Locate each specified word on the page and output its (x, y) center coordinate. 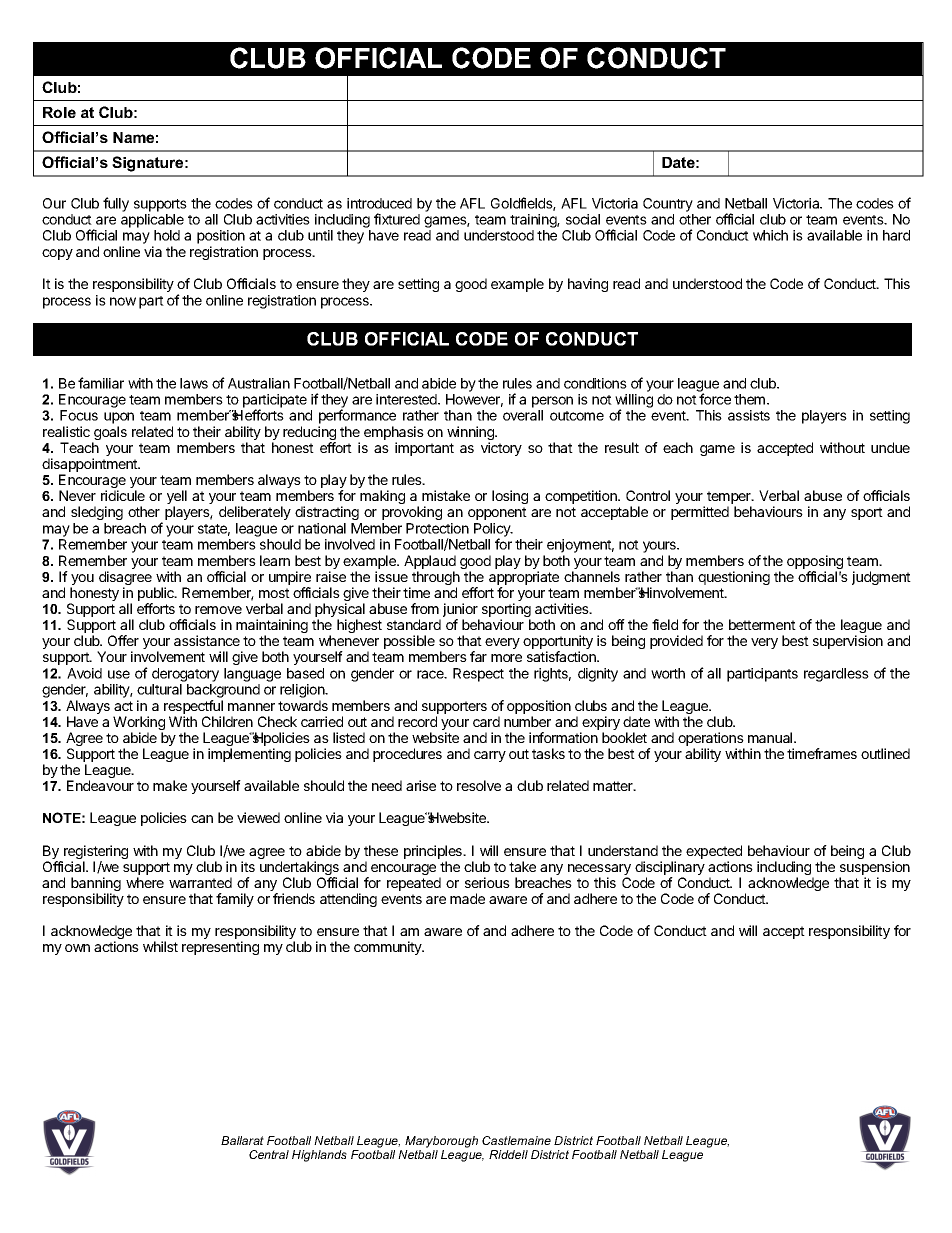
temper (730, 499)
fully (116, 204)
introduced (379, 203)
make (170, 785)
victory (501, 449)
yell (177, 498)
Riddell (508, 1154)
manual (771, 737)
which (770, 235)
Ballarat (242, 1140)
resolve (479, 785)
